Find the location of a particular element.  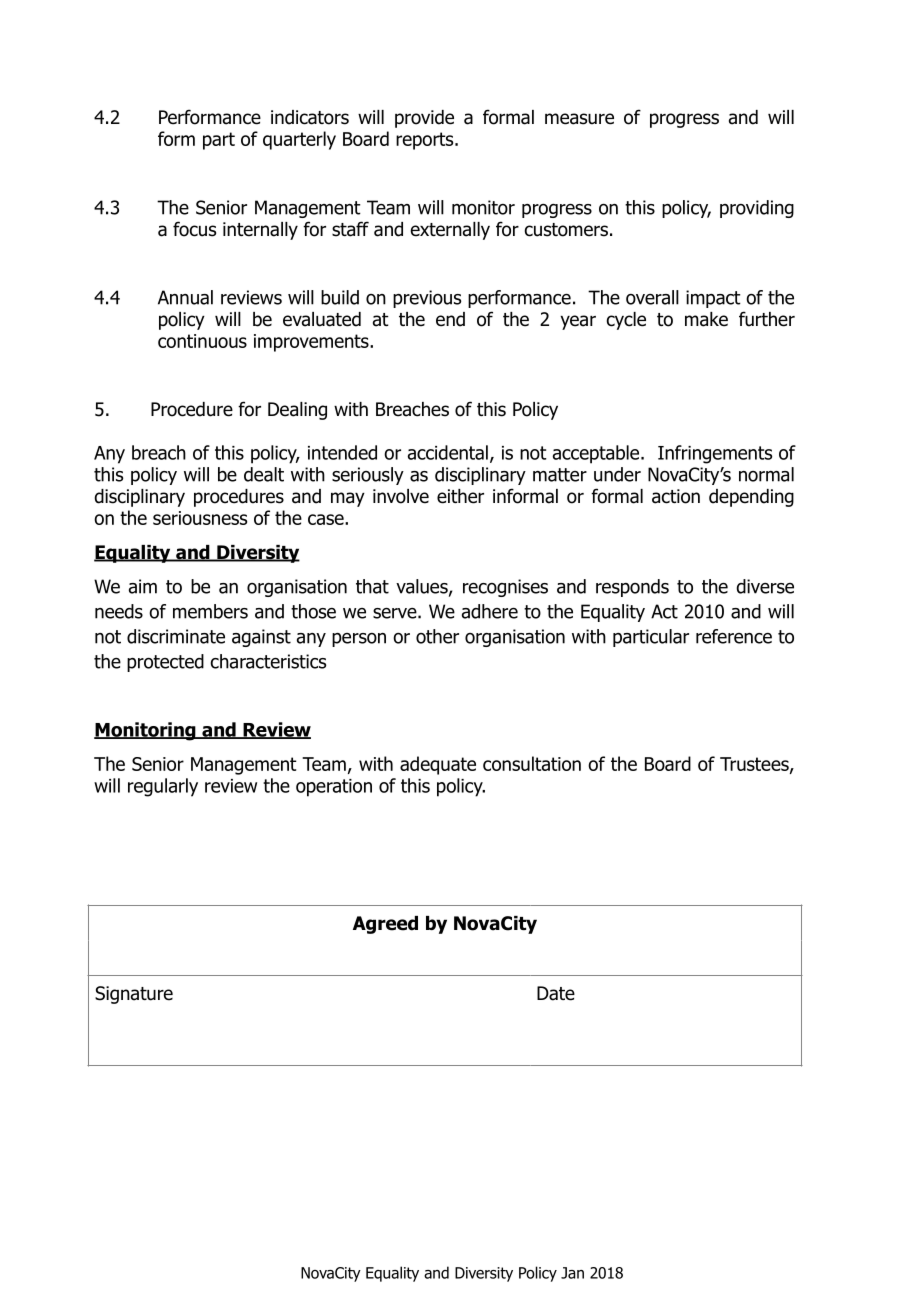

either is located at coordinates (460, 496).
